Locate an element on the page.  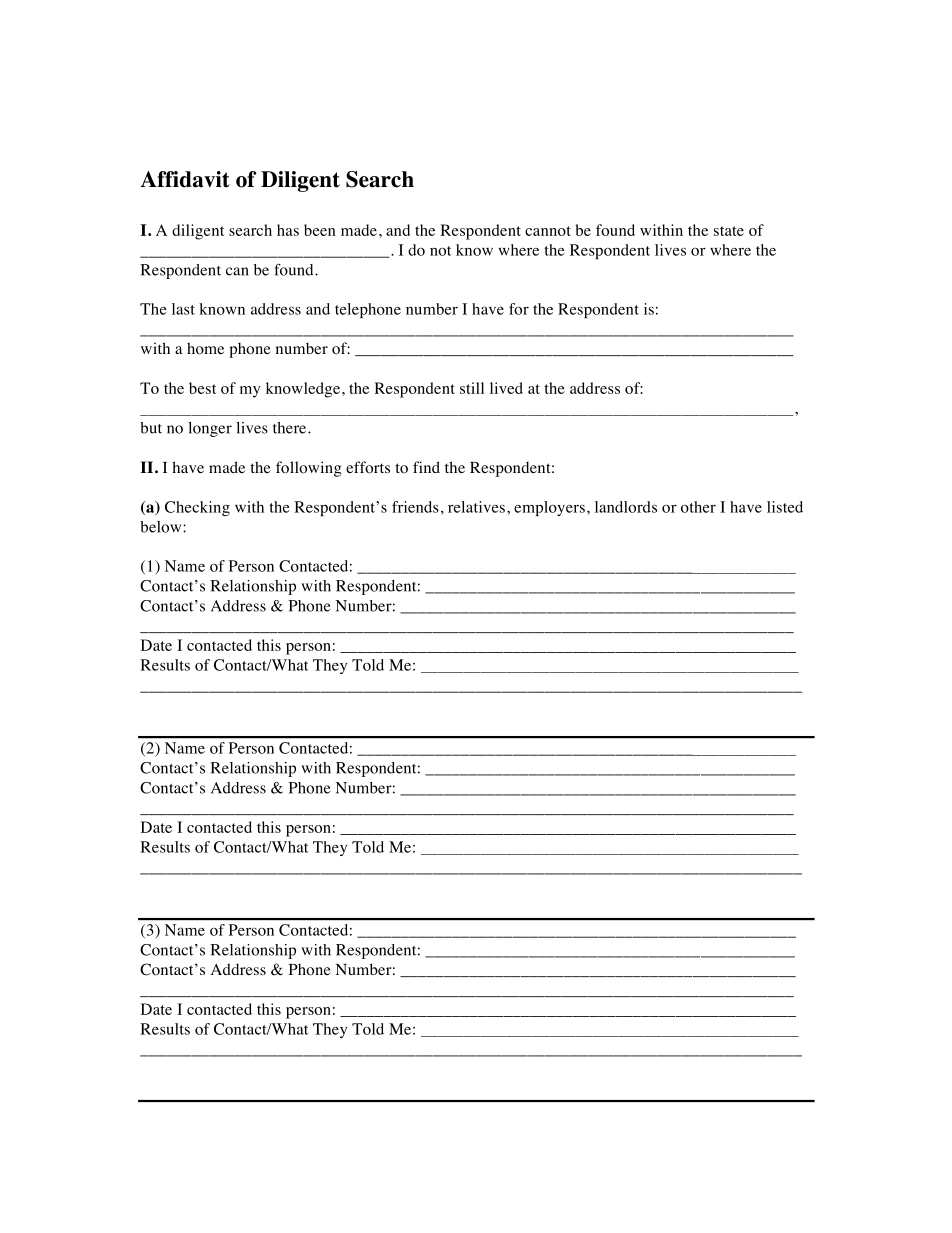
Affidavit is located at coordinates (185, 179).
